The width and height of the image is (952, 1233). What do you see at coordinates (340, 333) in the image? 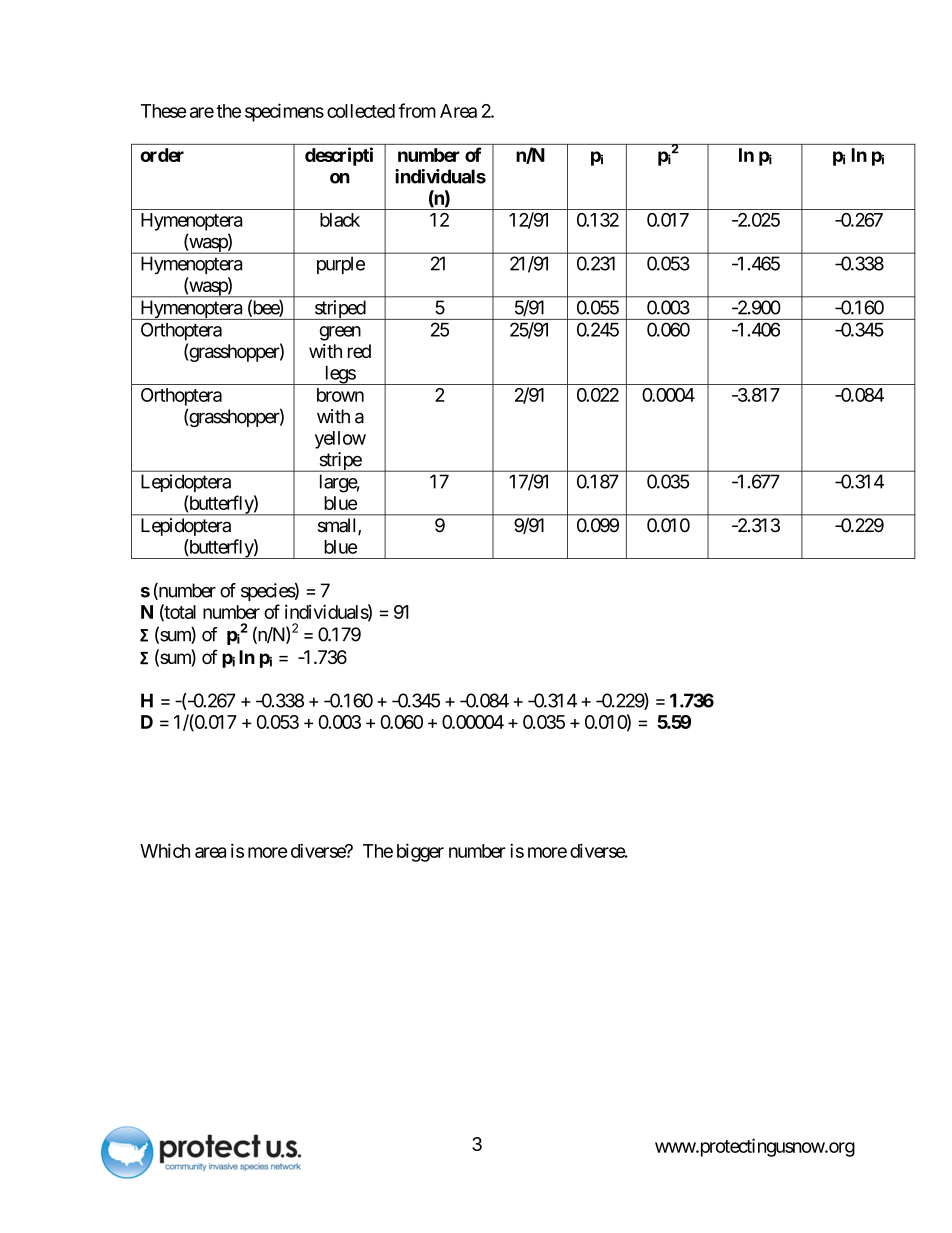
I see `green` at bounding box center [340, 333].
